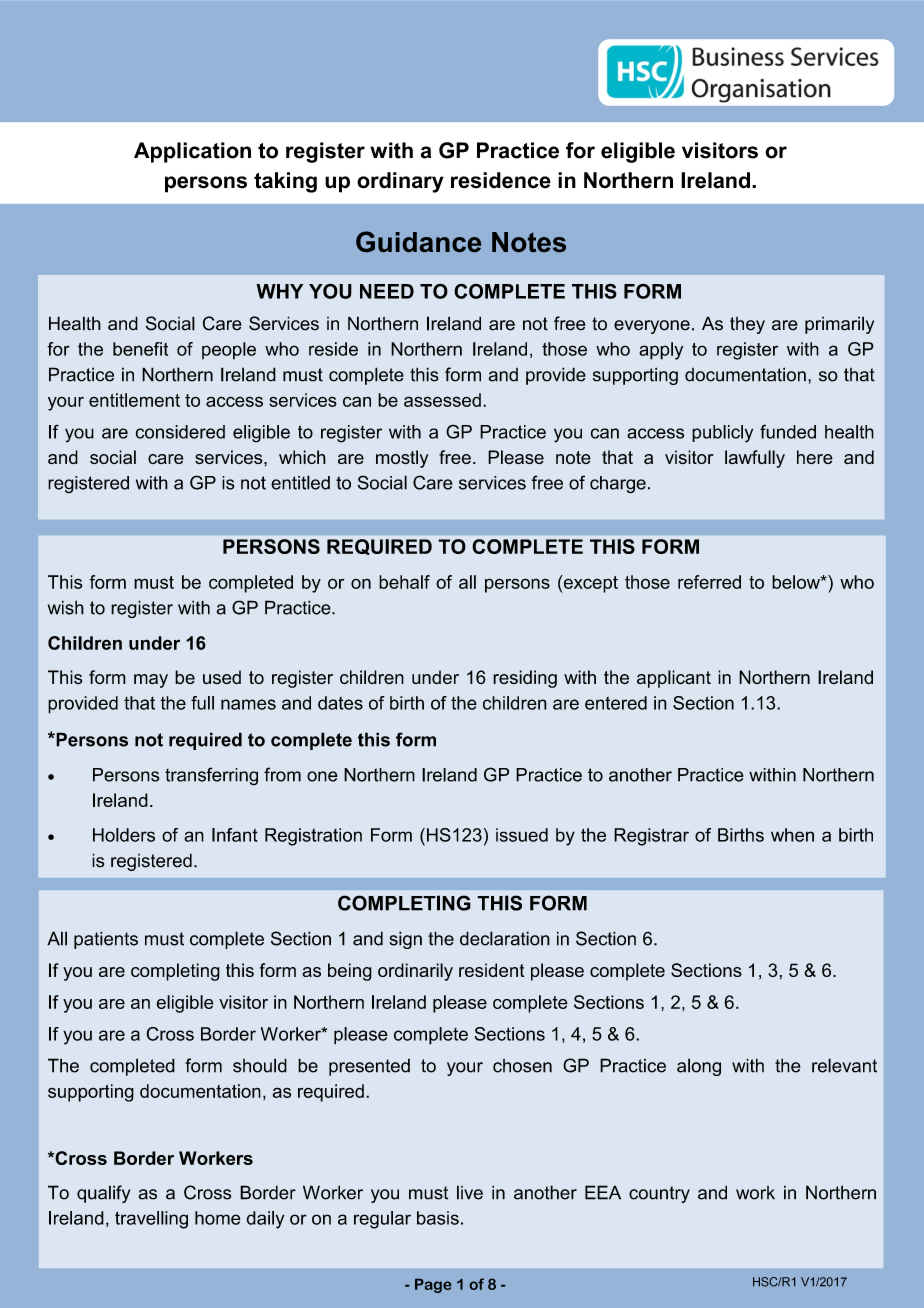 The height and width of the image is (1308, 924). What do you see at coordinates (747, 325) in the image?
I see `they` at bounding box center [747, 325].
